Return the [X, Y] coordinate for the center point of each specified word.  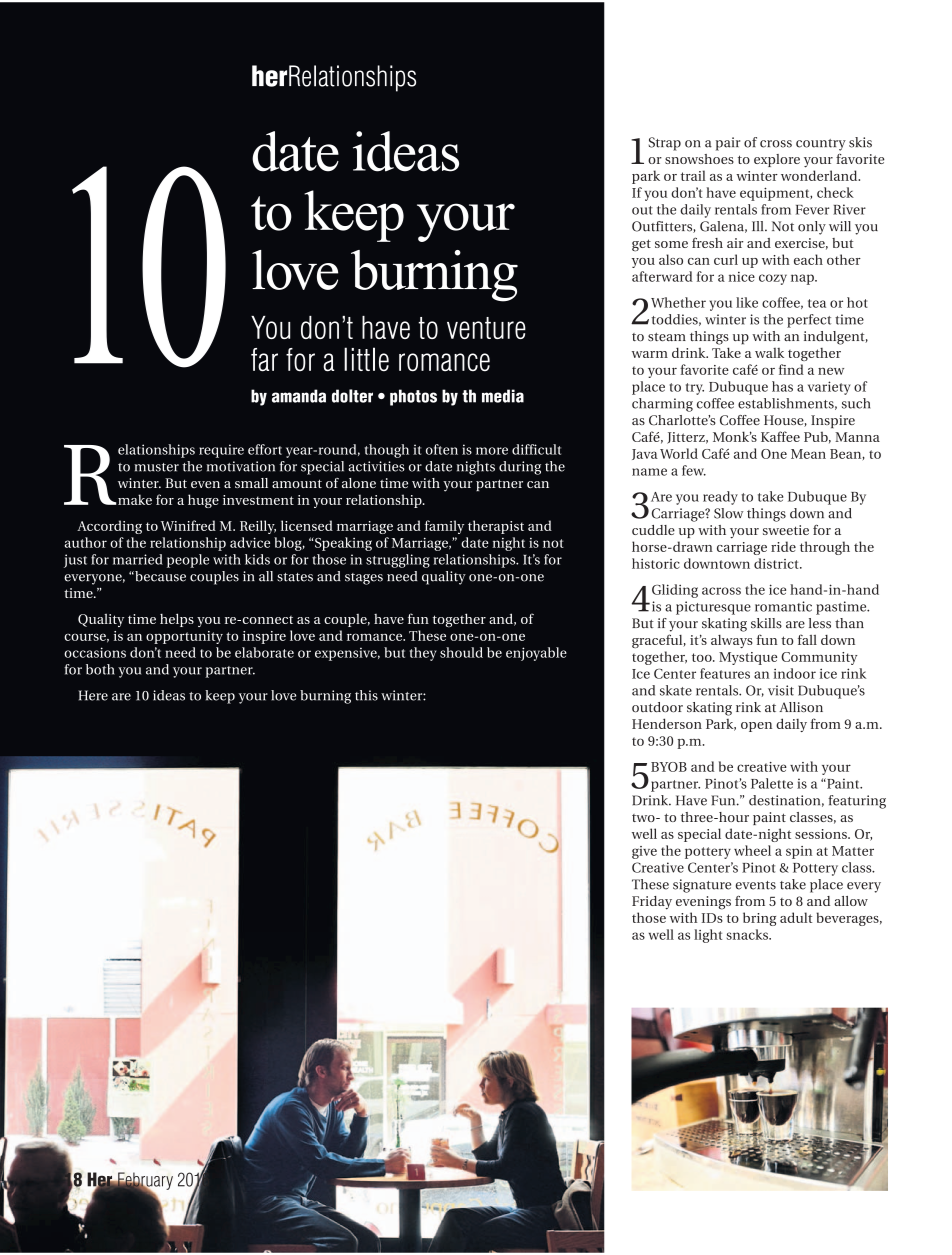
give [644, 852]
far [264, 360]
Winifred [188, 525]
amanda [299, 396]
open [756, 727]
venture [486, 328]
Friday [652, 903]
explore [777, 160]
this [366, 695]
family [444, 527]
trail [693, 175]
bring [759, 919]
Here [93, 695]
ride [783, 546]
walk [769, 353]
